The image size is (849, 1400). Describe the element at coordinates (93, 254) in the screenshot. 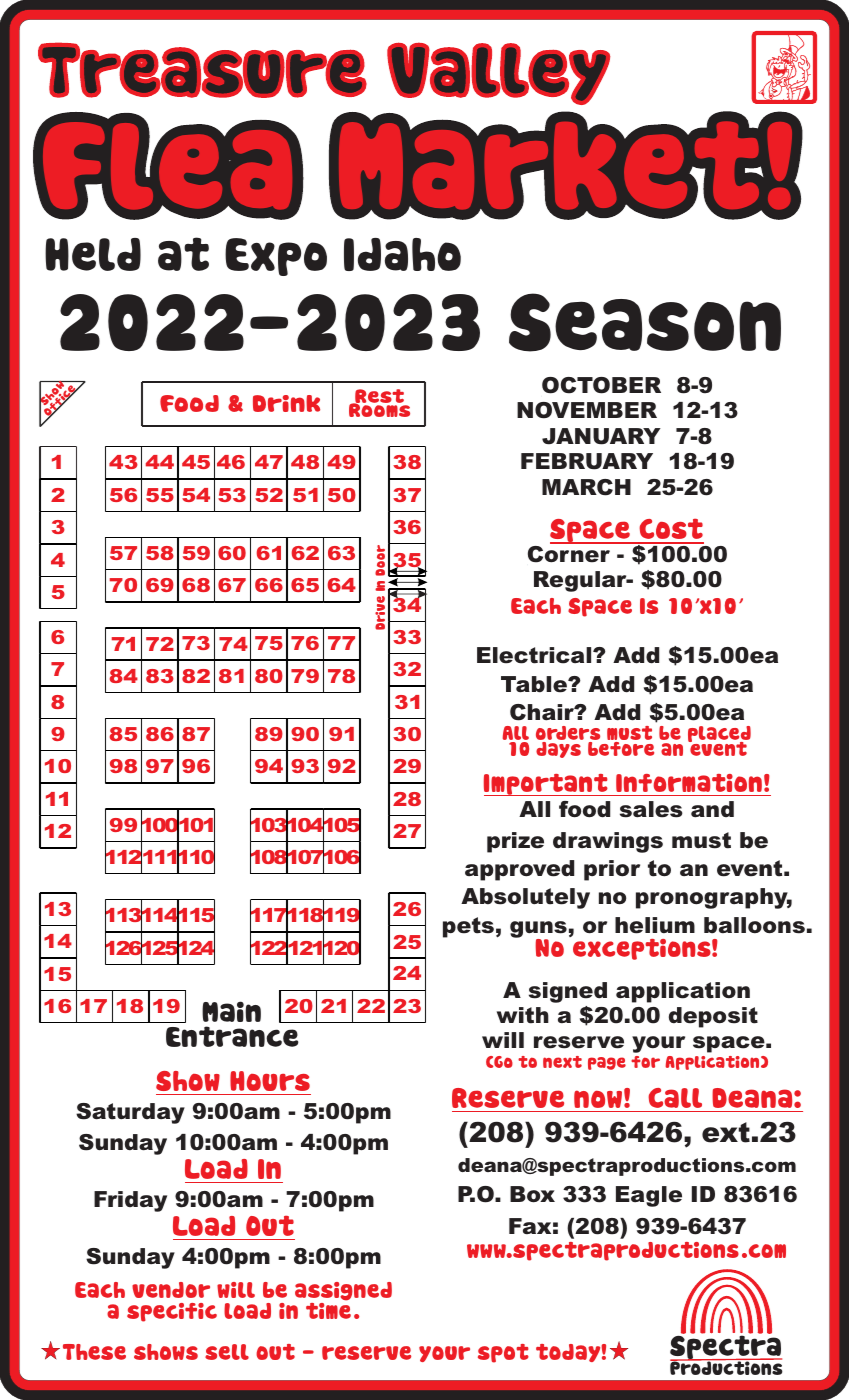

I see `Held` at that location.
